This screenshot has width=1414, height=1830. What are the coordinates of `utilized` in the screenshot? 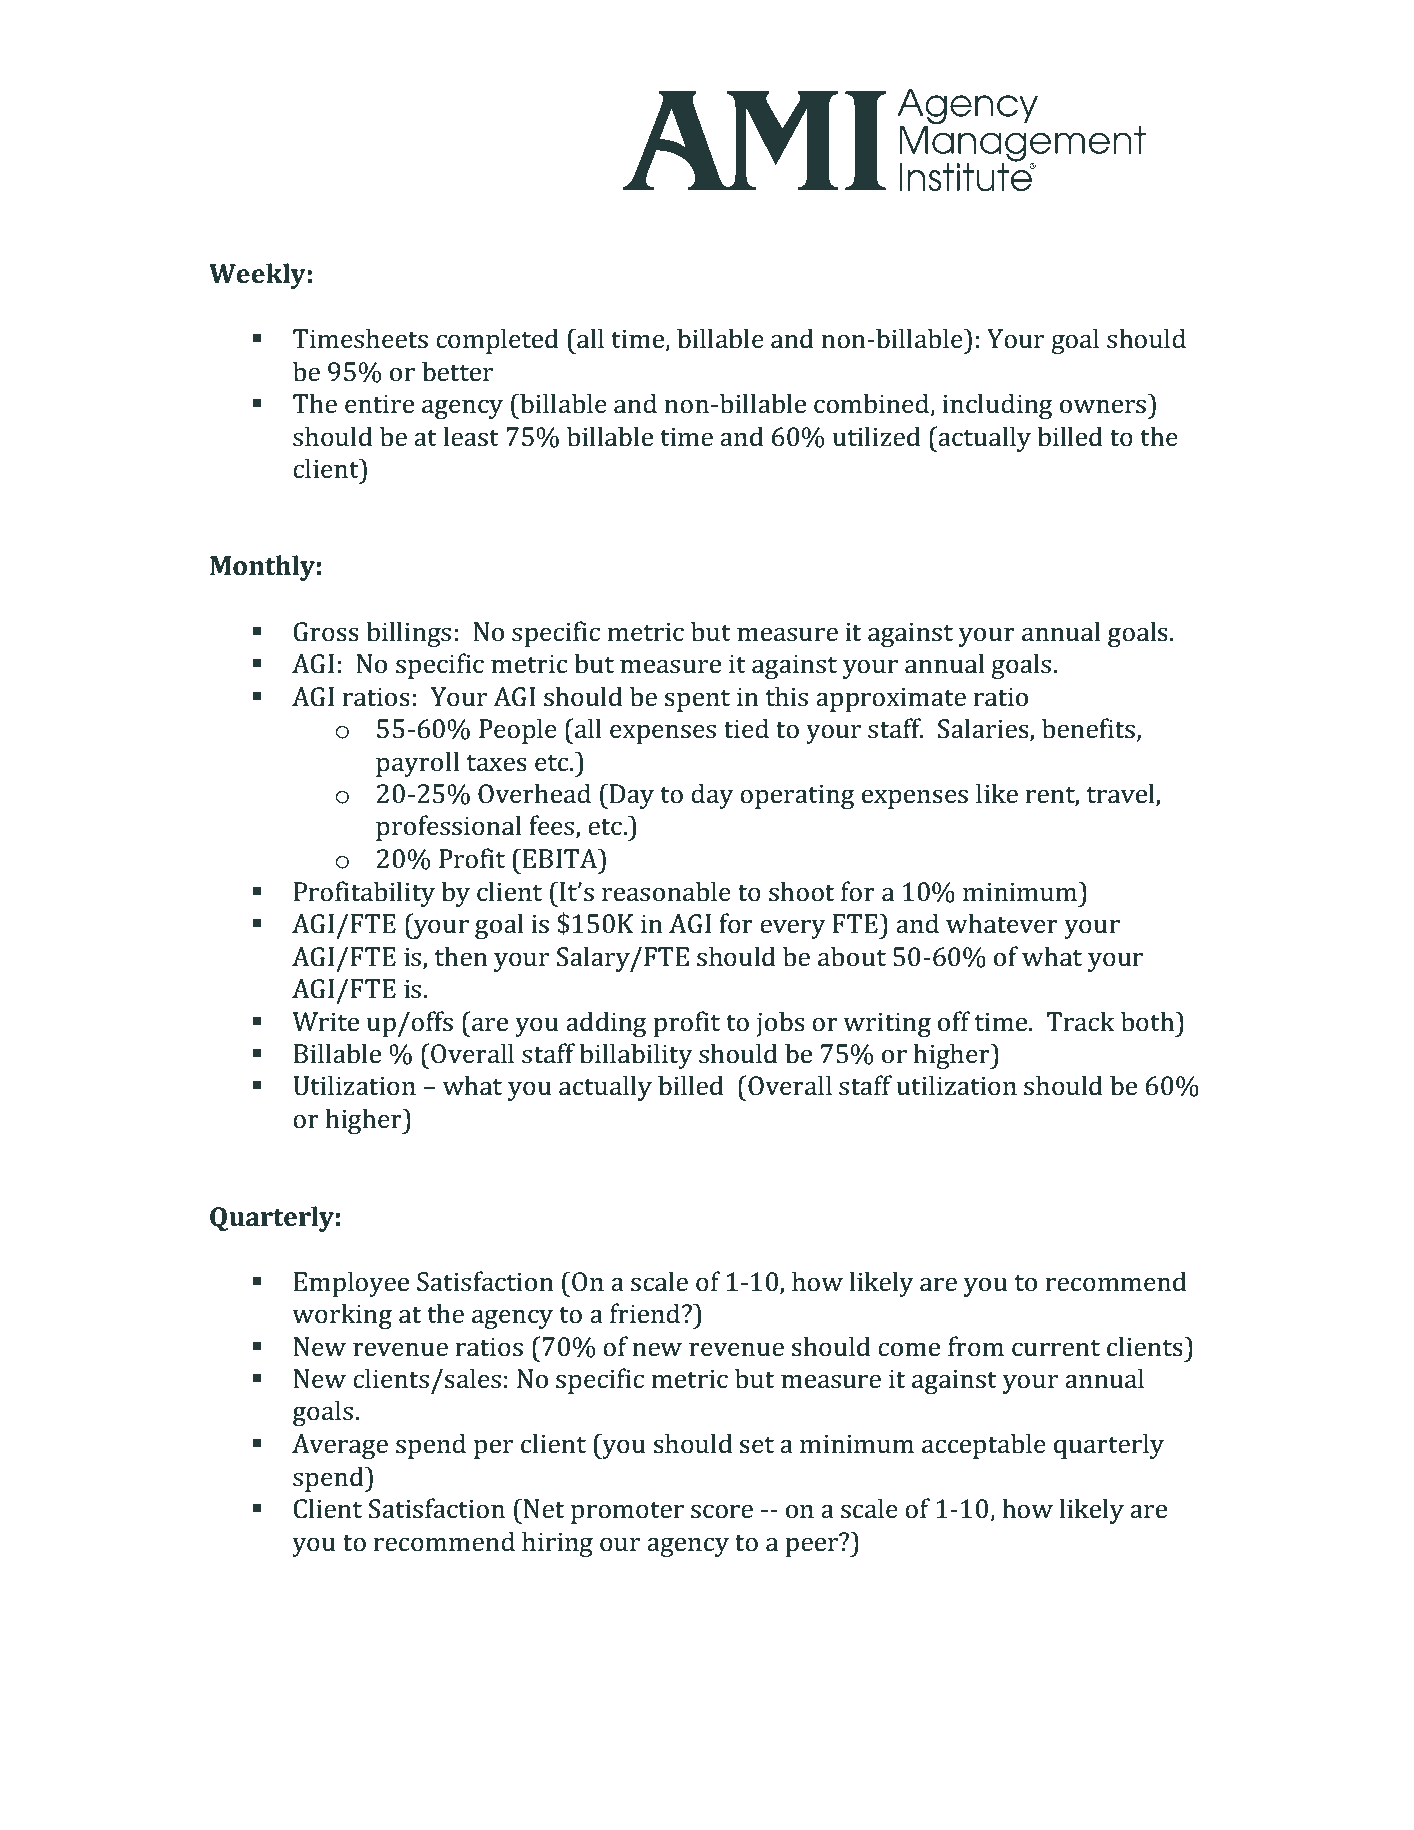 It's located at (876, 436).
